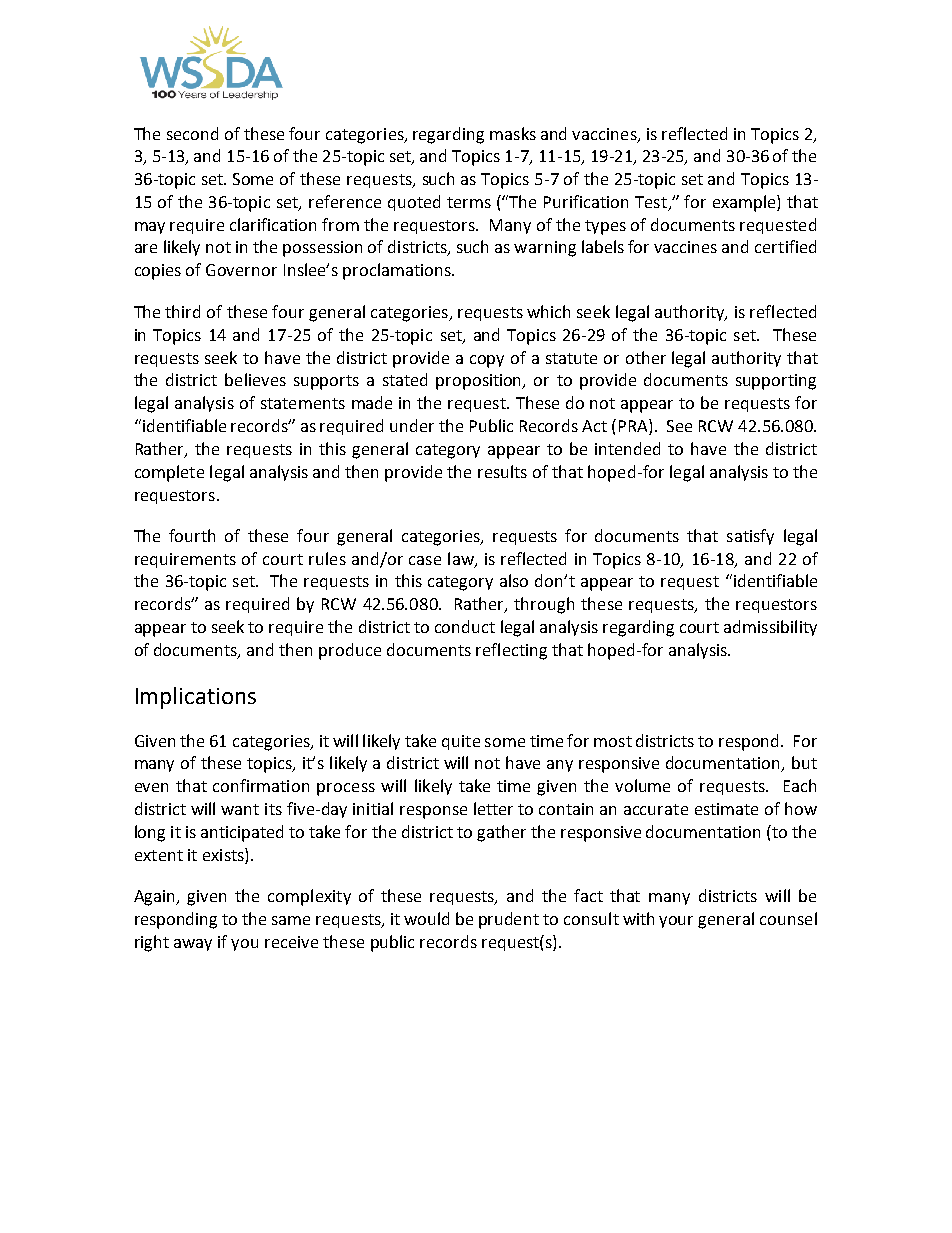 The height and width of the page is (1233, 952). Describe the element at coordinates (745, 203) in the page. I see `example` at that location.
